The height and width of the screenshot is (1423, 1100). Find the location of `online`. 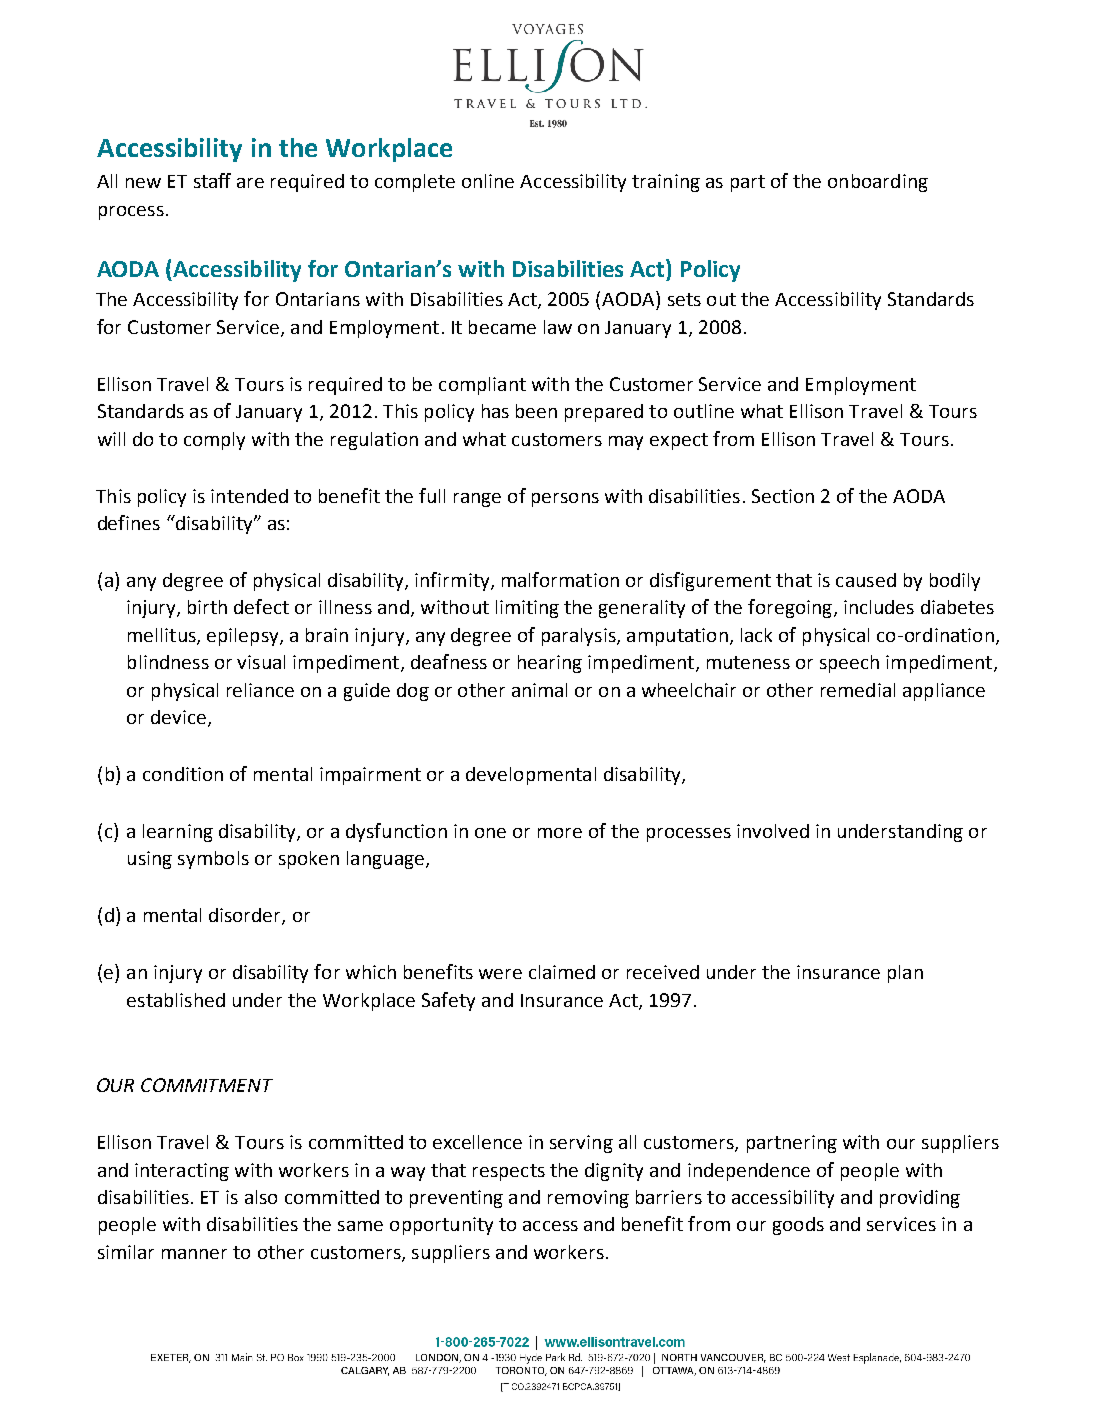

online is located at coordinates (488, 181).
